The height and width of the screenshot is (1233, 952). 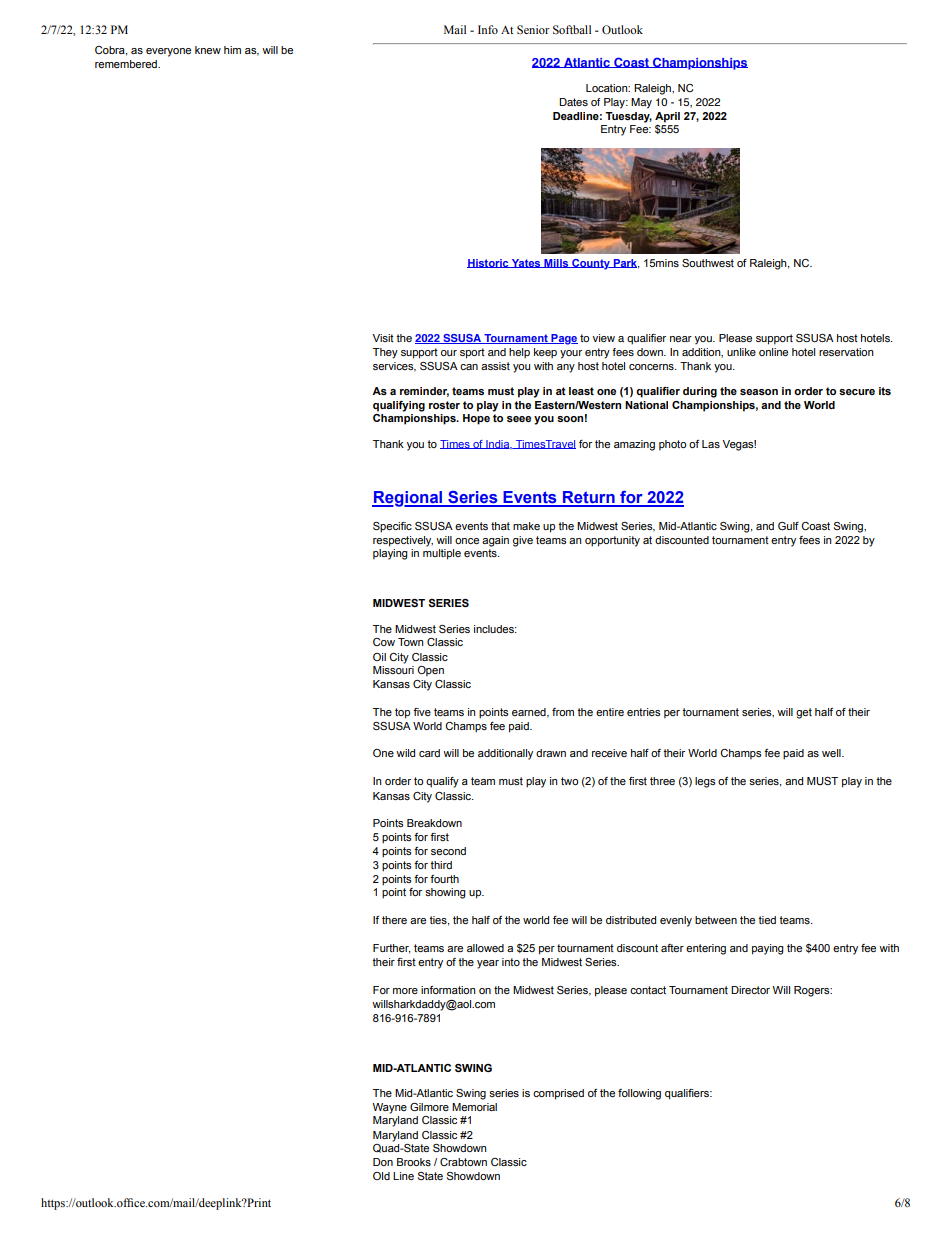 What do you see at coordinates (788, 526) in the screenshot?
I see `Gulf` at bounding box center [788, 526].
